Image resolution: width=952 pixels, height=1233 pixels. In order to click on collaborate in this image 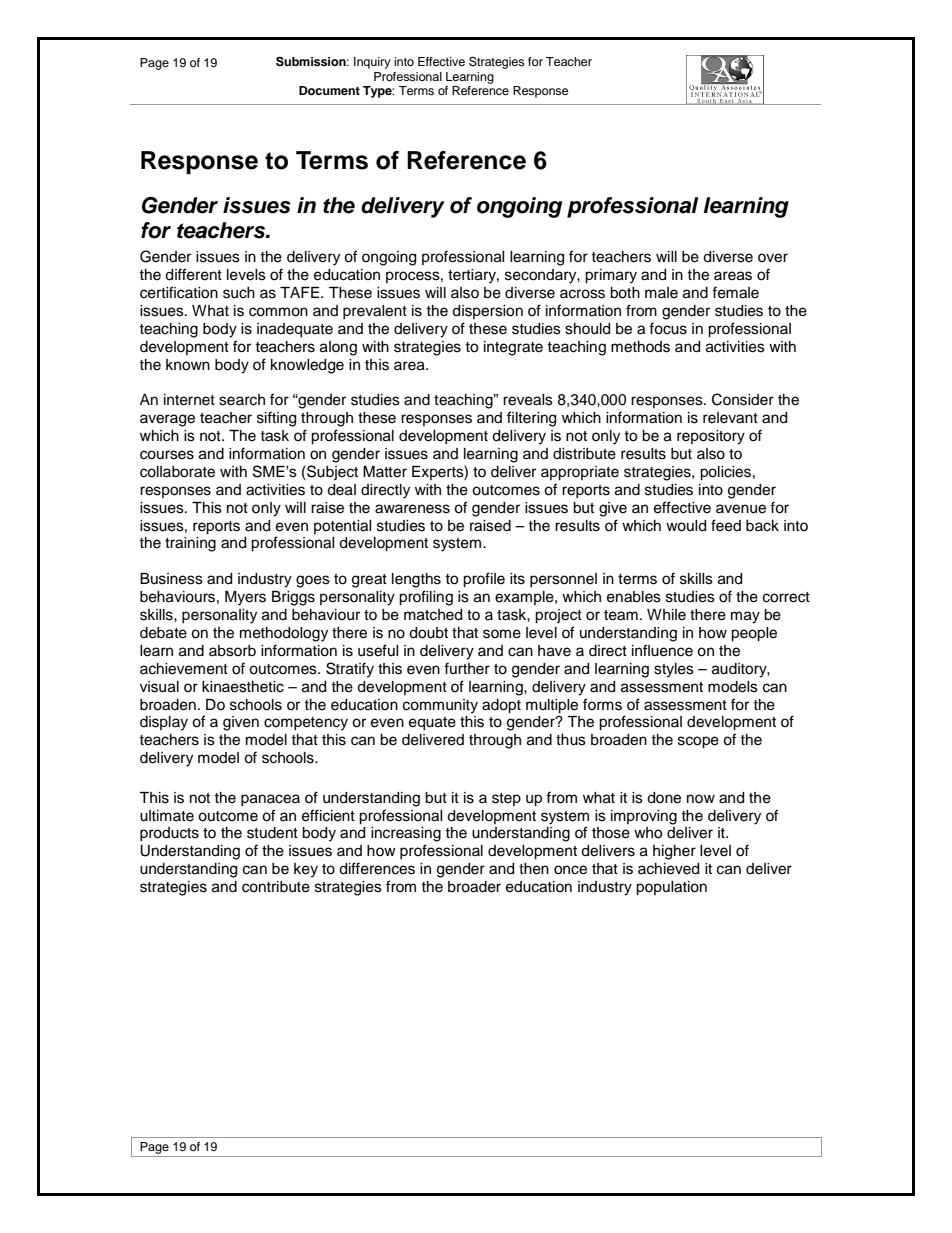, I will do `click(177, 472)`.
